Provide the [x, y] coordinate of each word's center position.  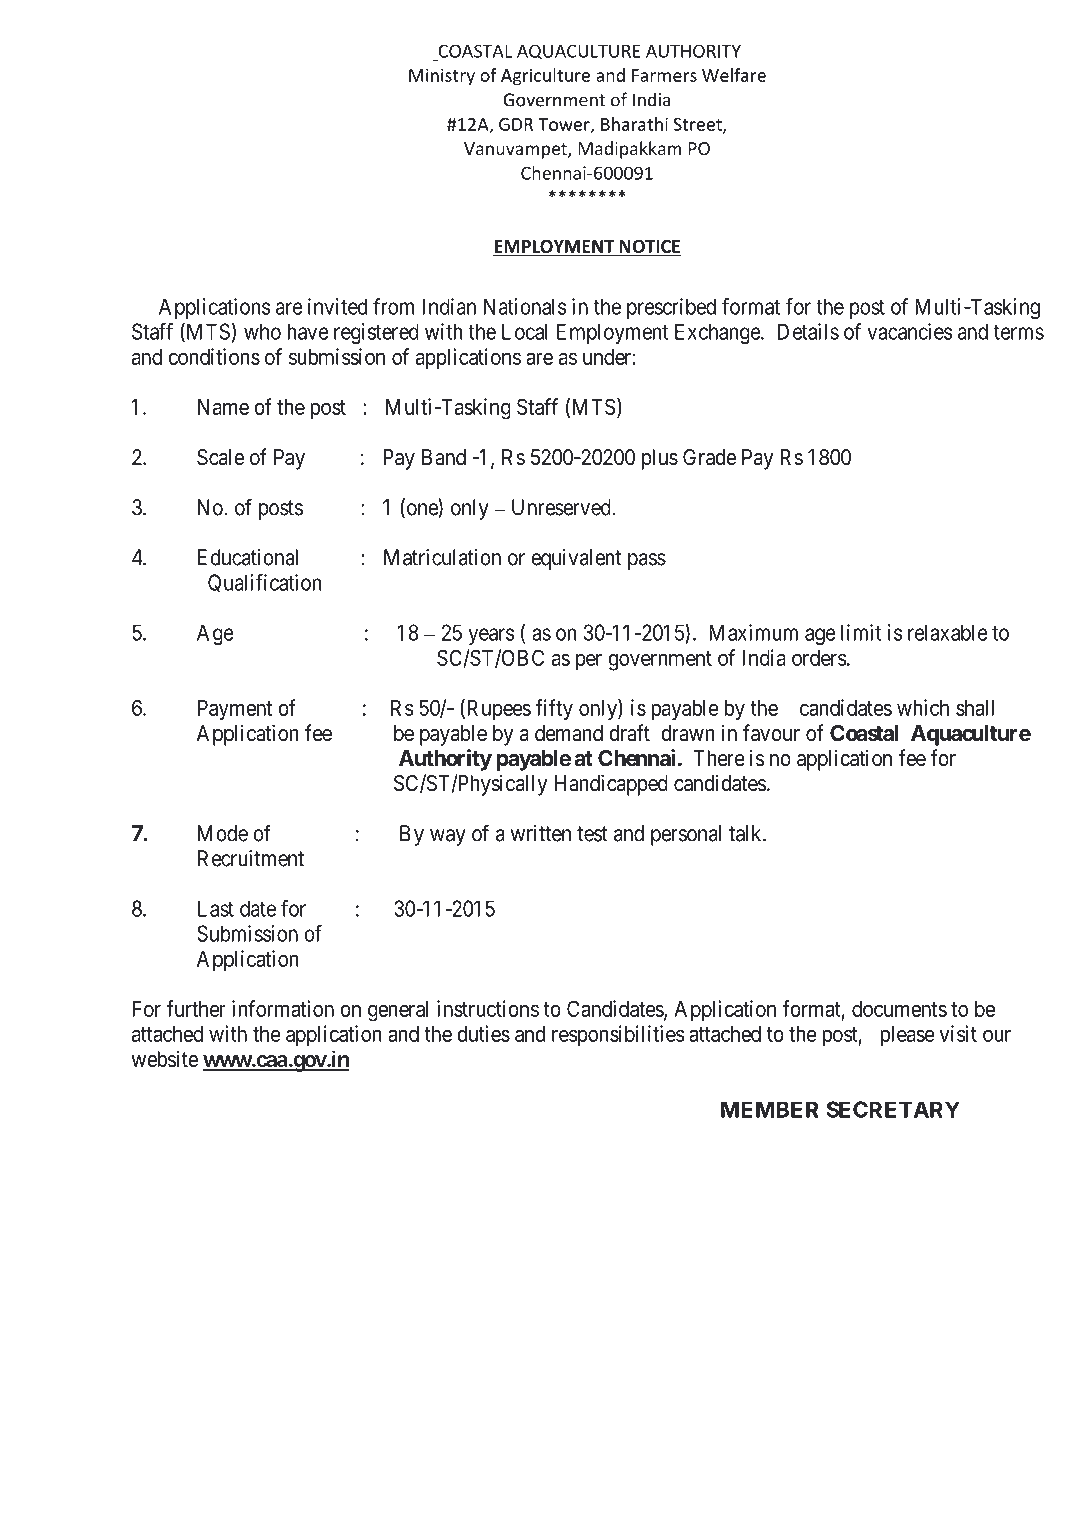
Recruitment [251, 858]
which [923, 707]
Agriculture [545, 77]
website [164, 1059]
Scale [220, 457]
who [262, 331]
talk [746, 833]
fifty [554, 710]
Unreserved [562, 507]
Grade [709, 457]
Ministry [442, 77]
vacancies [910, 331]
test [592, 834]
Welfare [734, 75]
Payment [235, 710]
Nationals [525, 306]
